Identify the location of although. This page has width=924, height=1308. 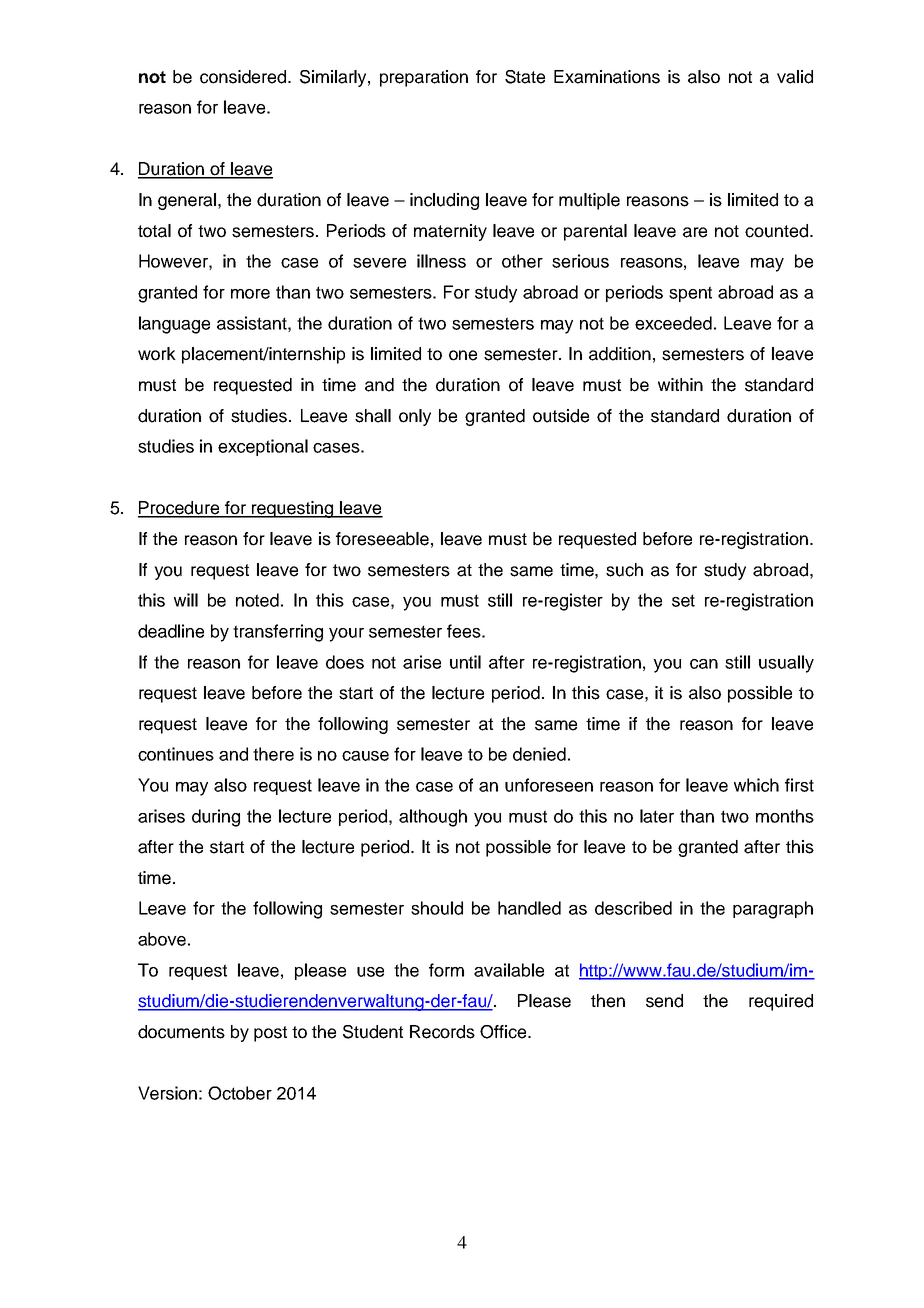
(433, 818).
